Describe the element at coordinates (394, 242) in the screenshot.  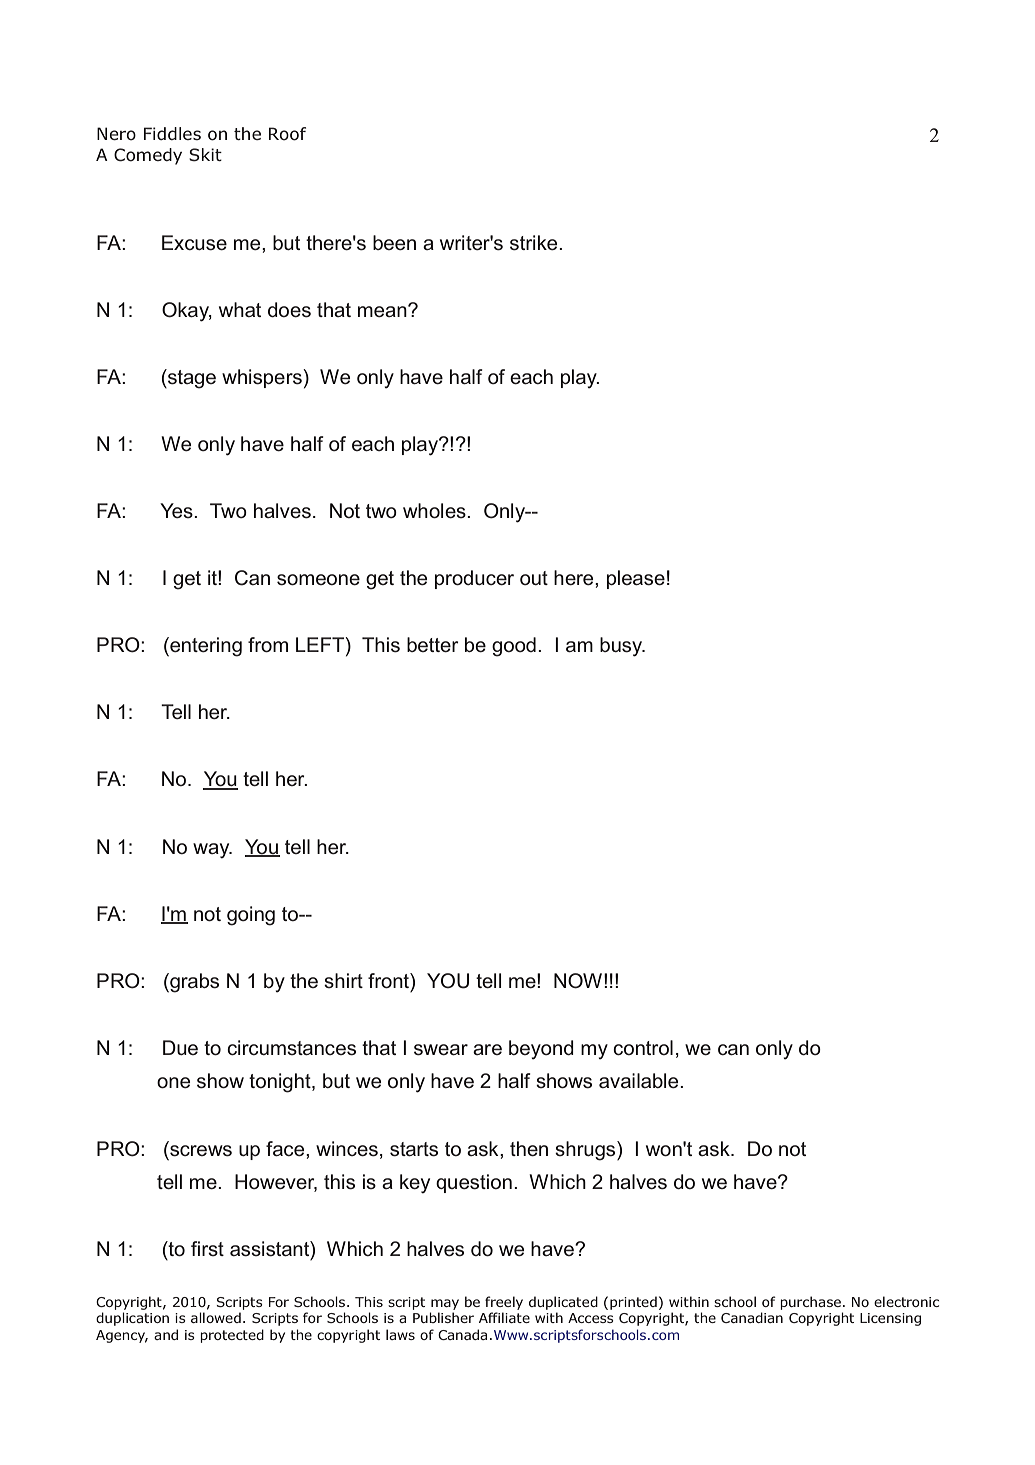
I see `been` at that location.
